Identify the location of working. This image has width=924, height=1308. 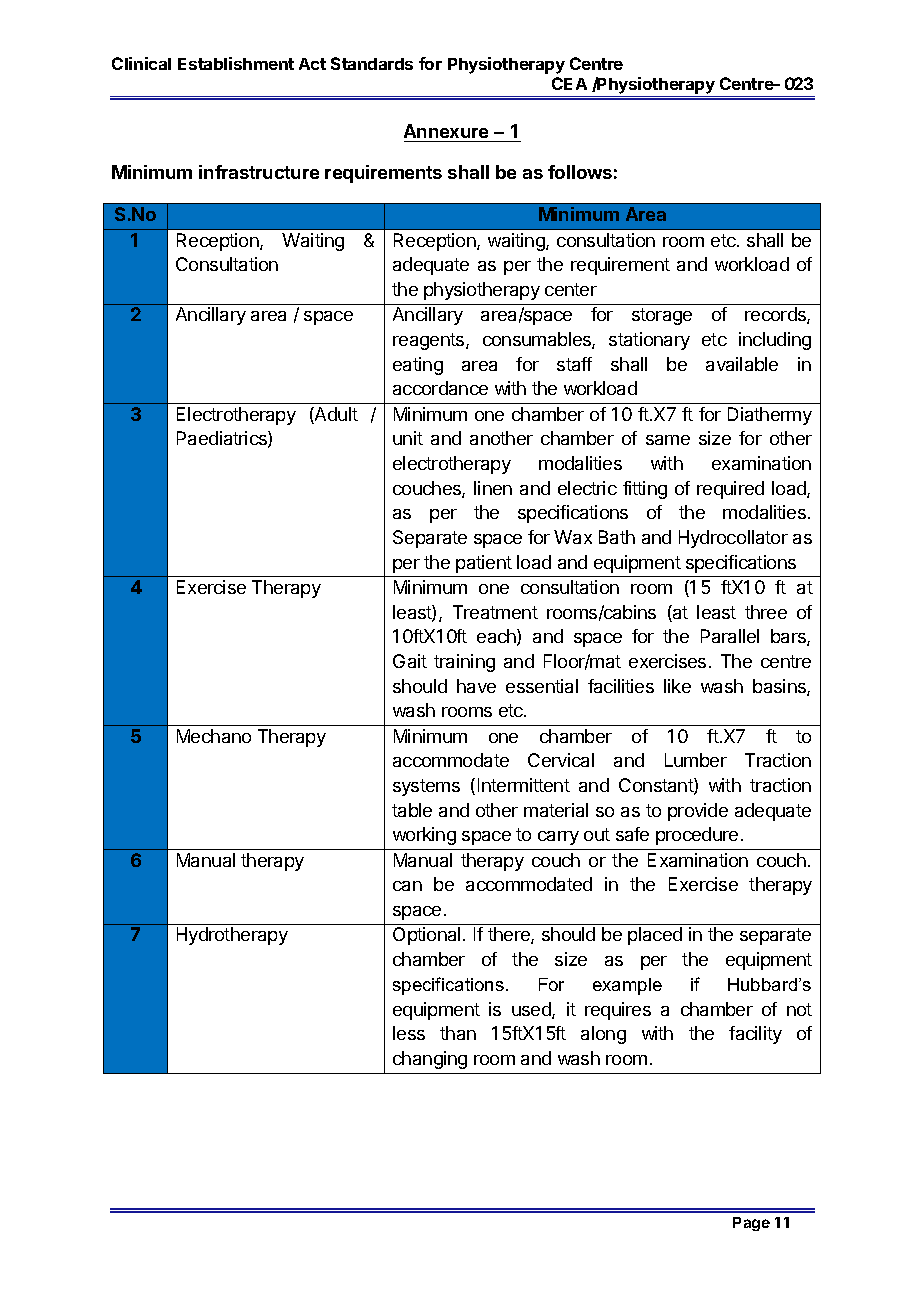
(424, 836).
